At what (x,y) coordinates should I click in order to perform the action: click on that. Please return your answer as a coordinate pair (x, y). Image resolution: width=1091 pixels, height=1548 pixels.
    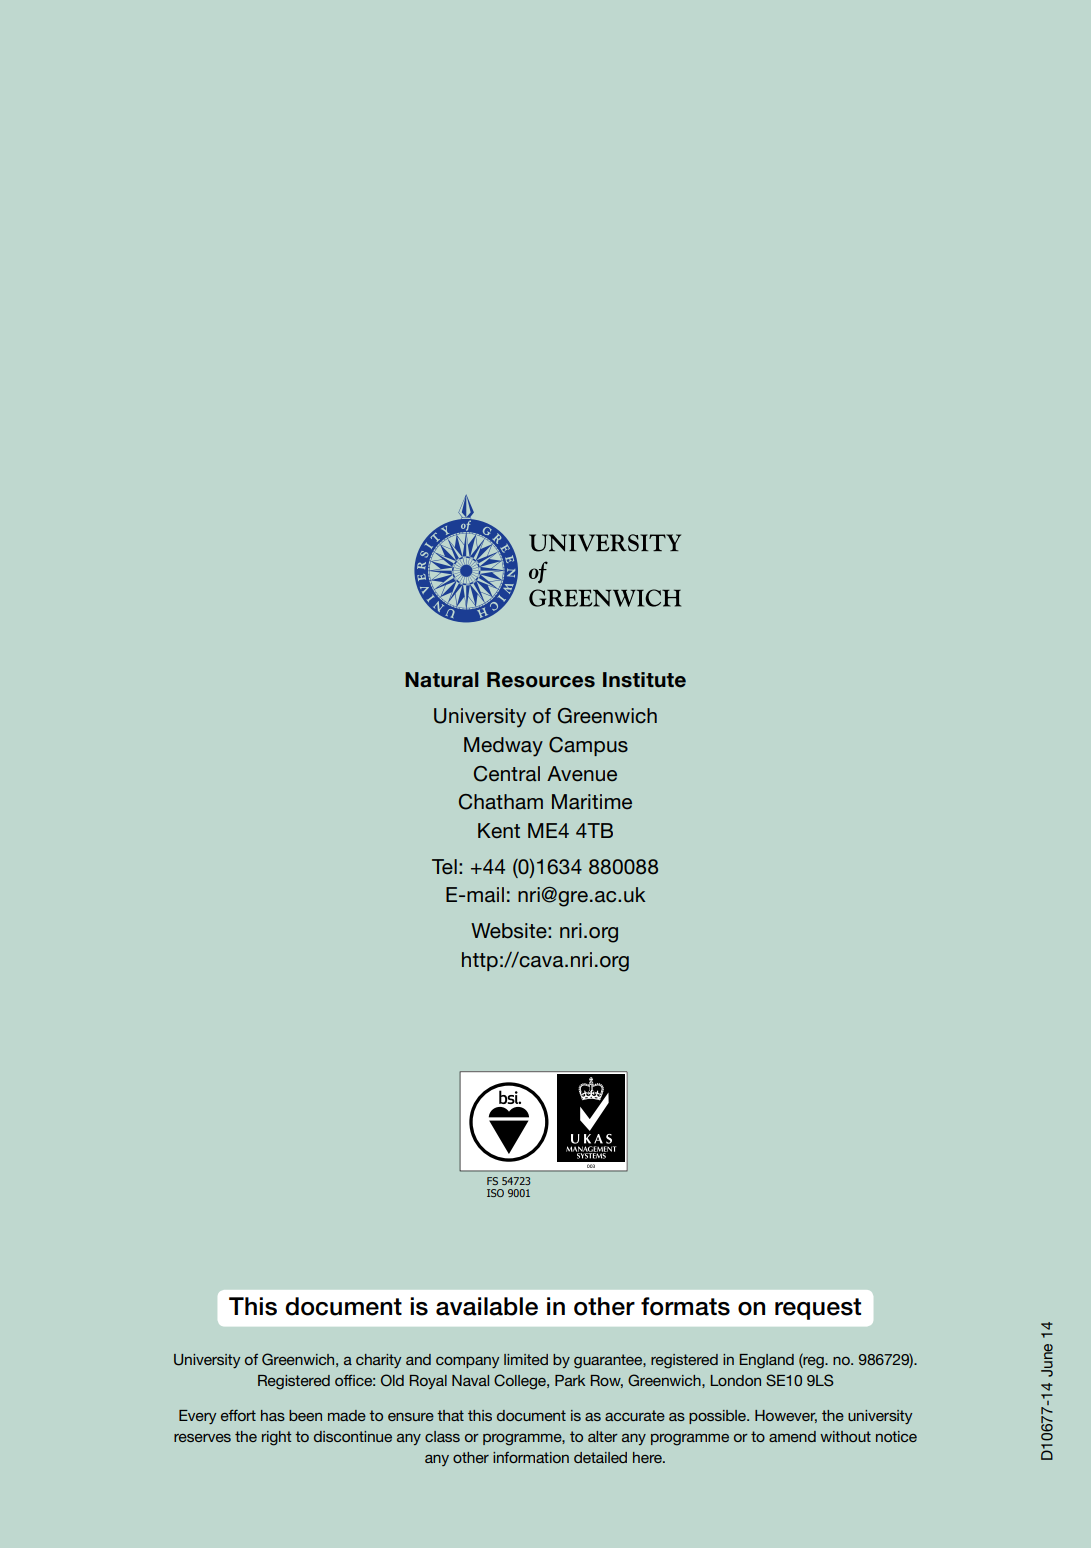
    Looking at the image, I should click on (450, 1415).
